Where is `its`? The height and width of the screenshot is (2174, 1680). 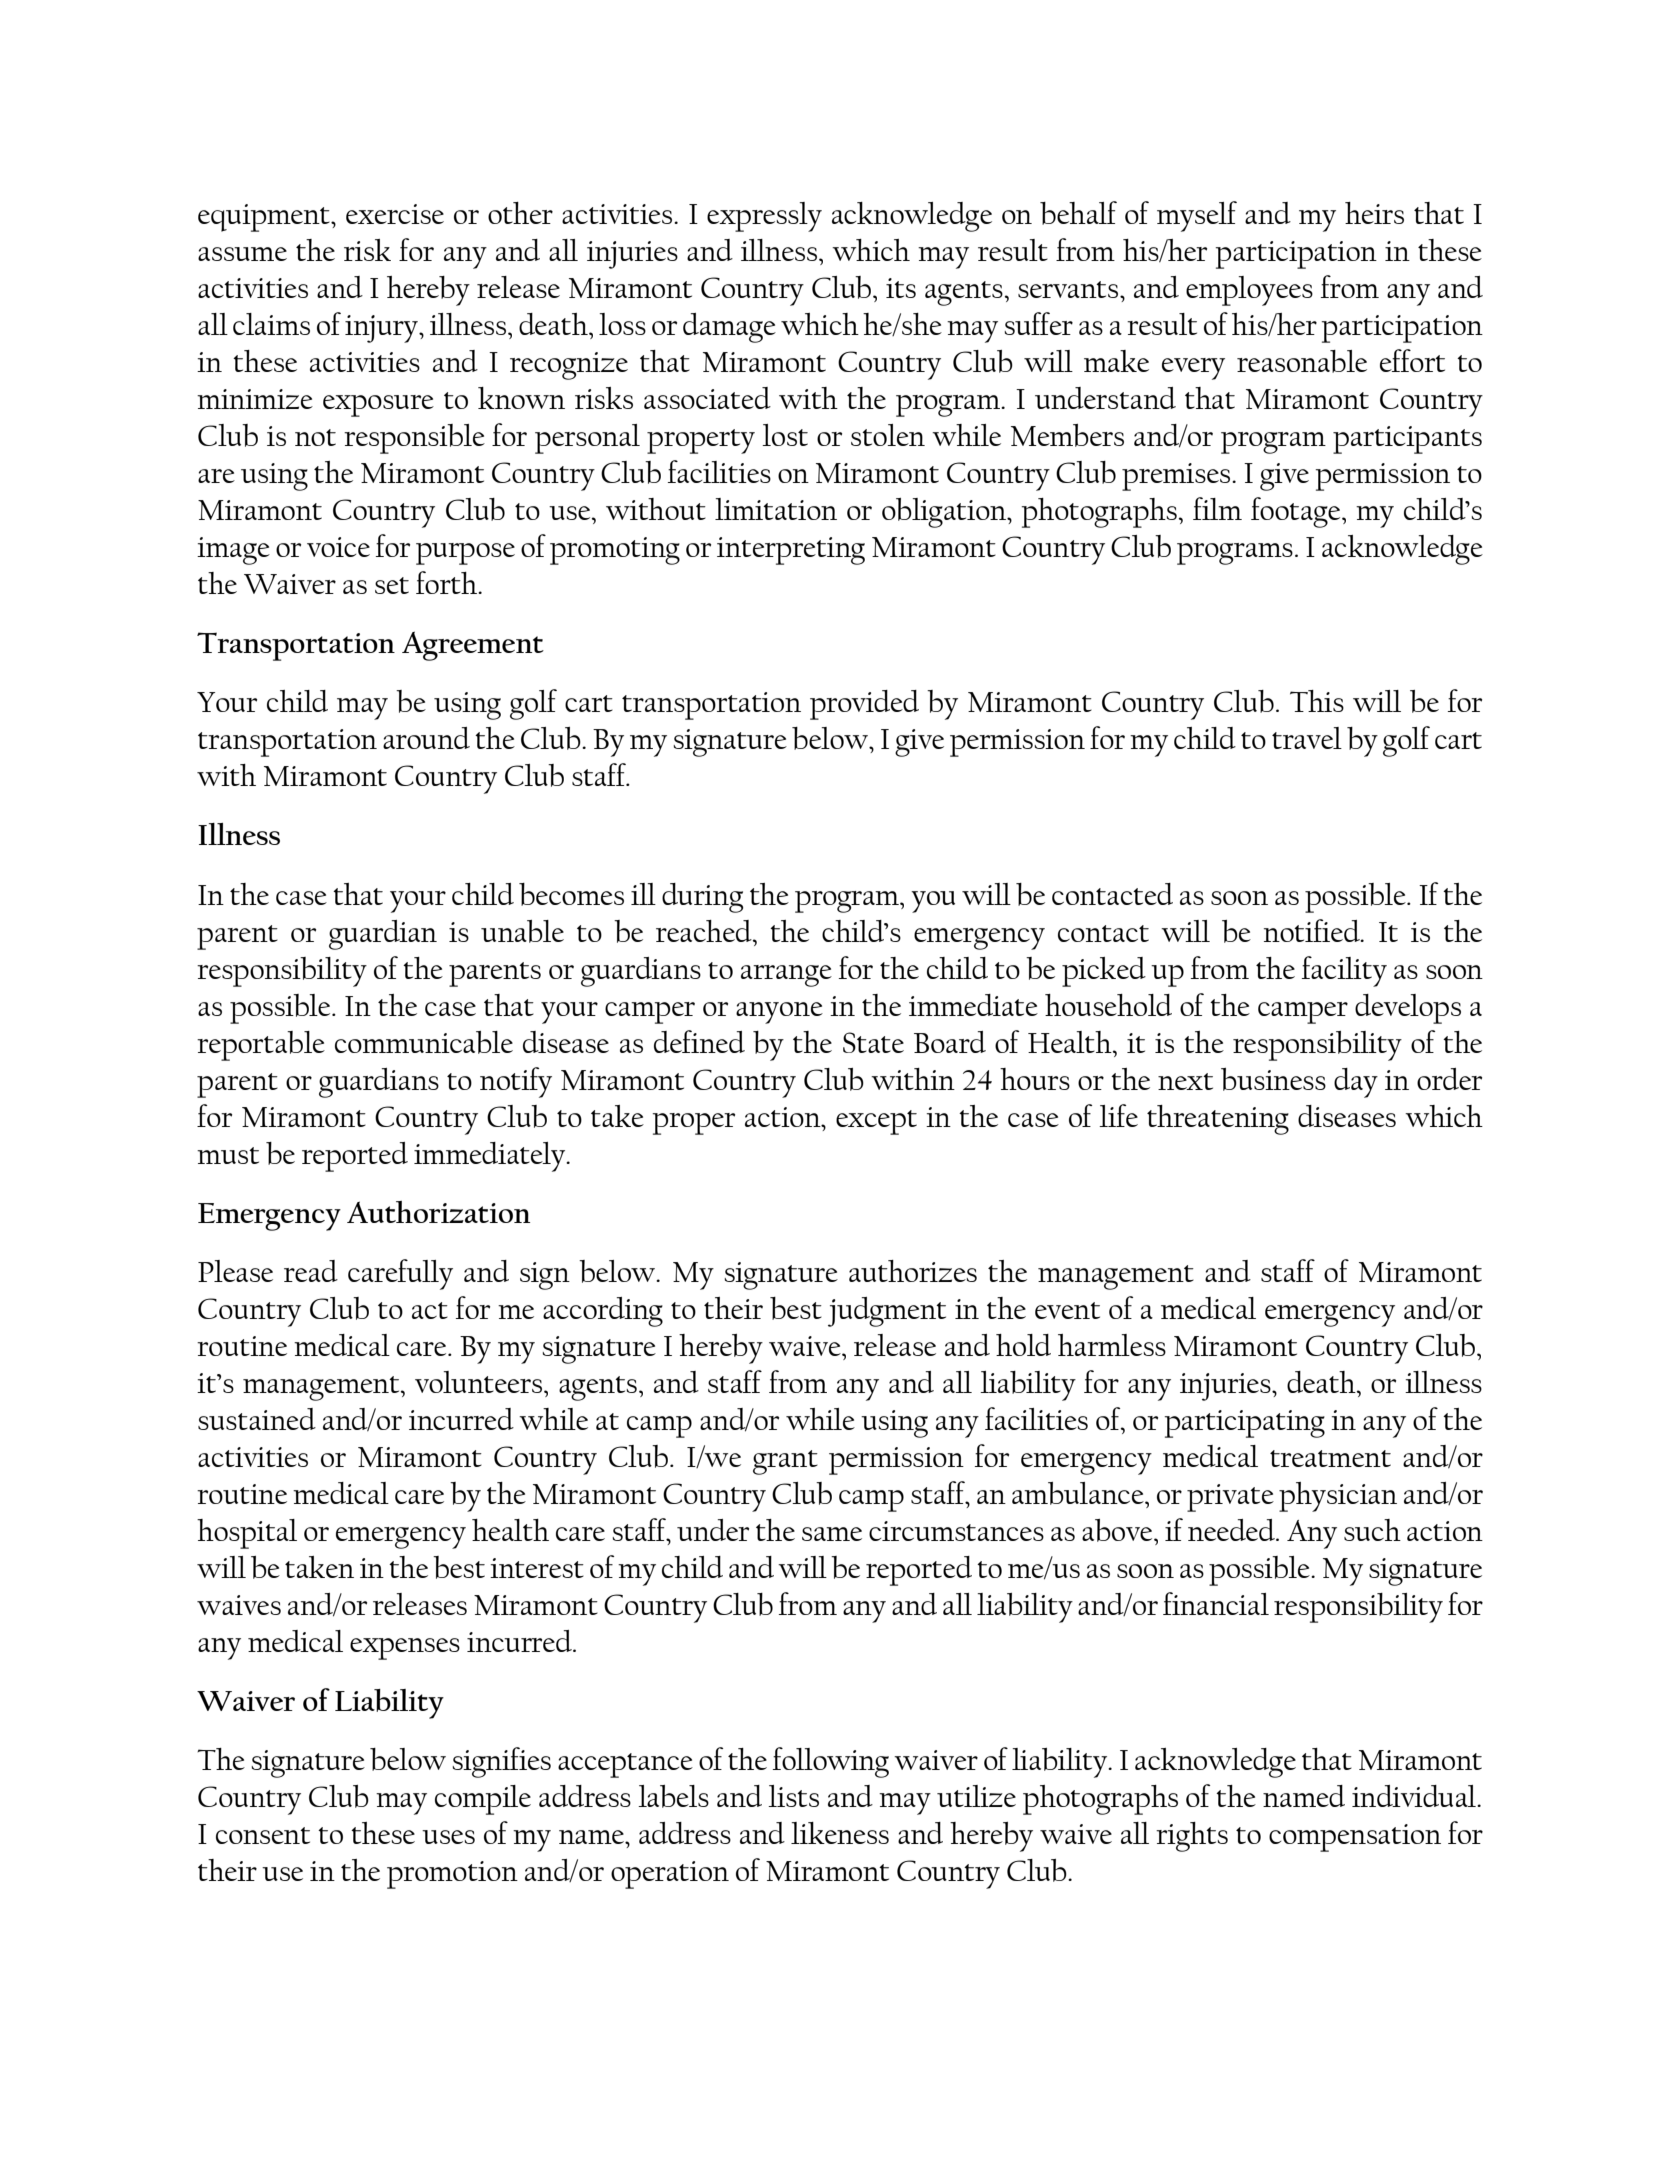
its is located at coordinates (901, 288).
